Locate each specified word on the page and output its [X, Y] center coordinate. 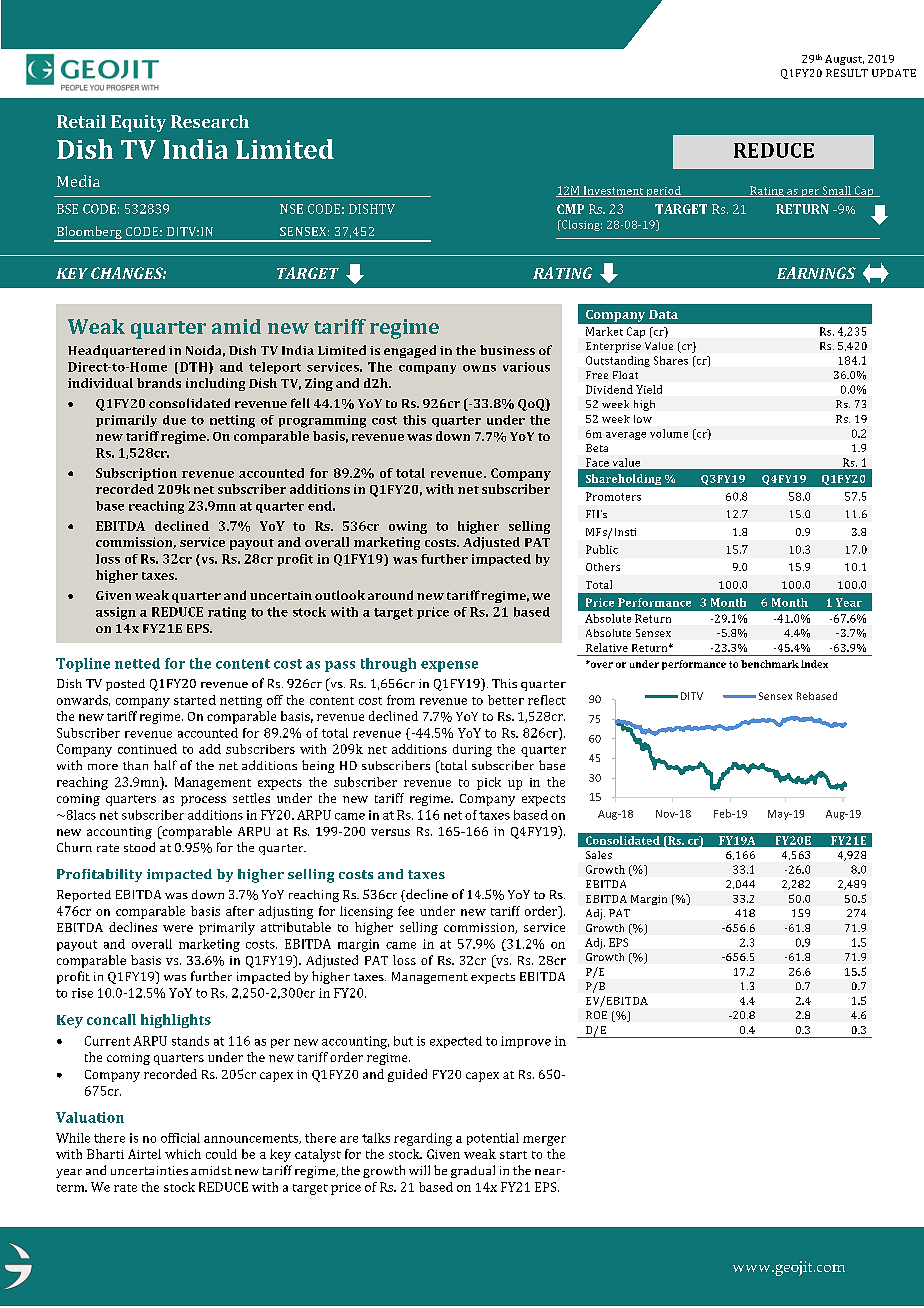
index [814, 664]
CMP [570, 209]
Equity [138, 123]
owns [479, 368]
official [180, 1138]
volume [669, 433]
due [174, 420]
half [165, 765]
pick [489, 783]
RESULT [847, 73]
